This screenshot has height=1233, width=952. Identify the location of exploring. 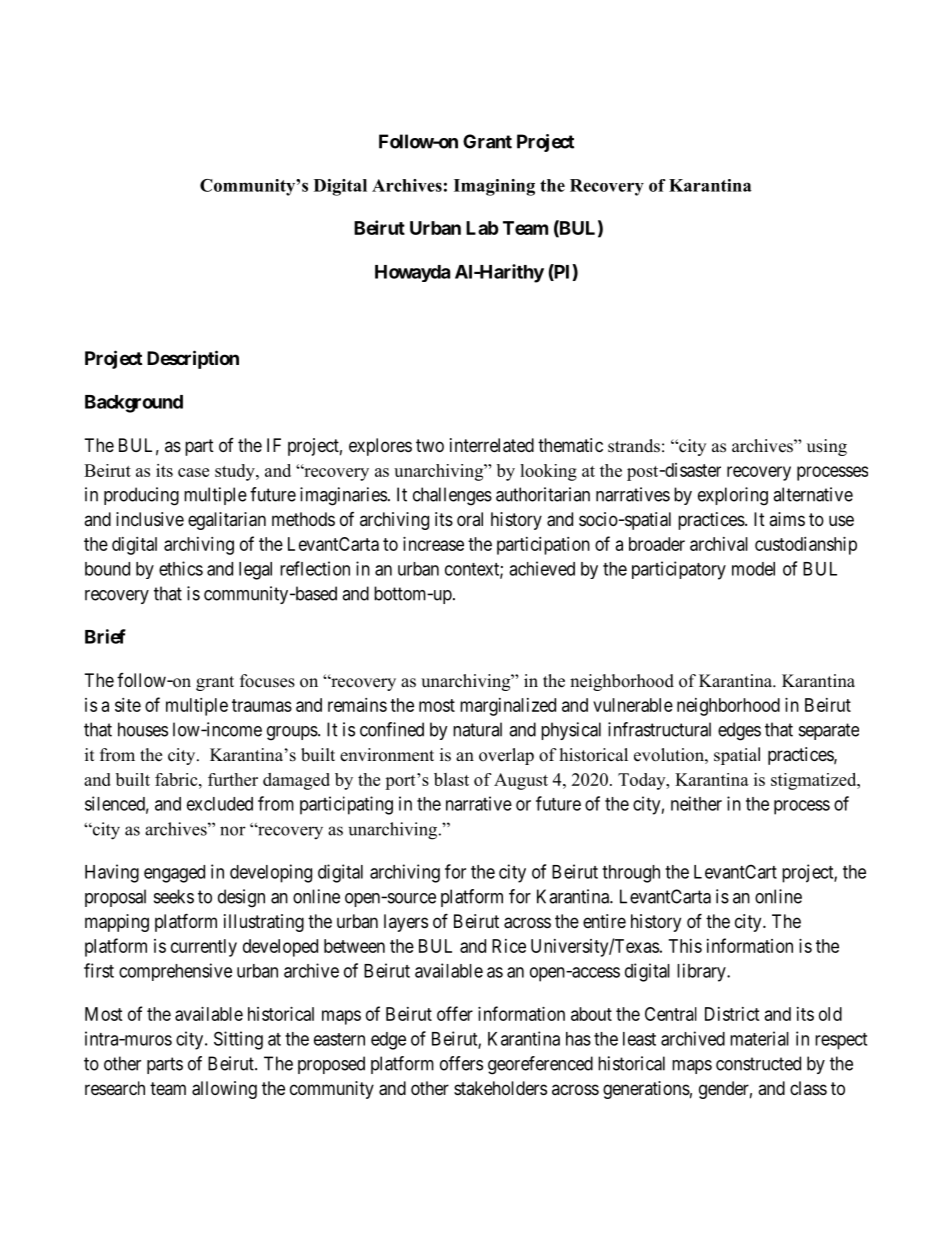
(733, 496).
